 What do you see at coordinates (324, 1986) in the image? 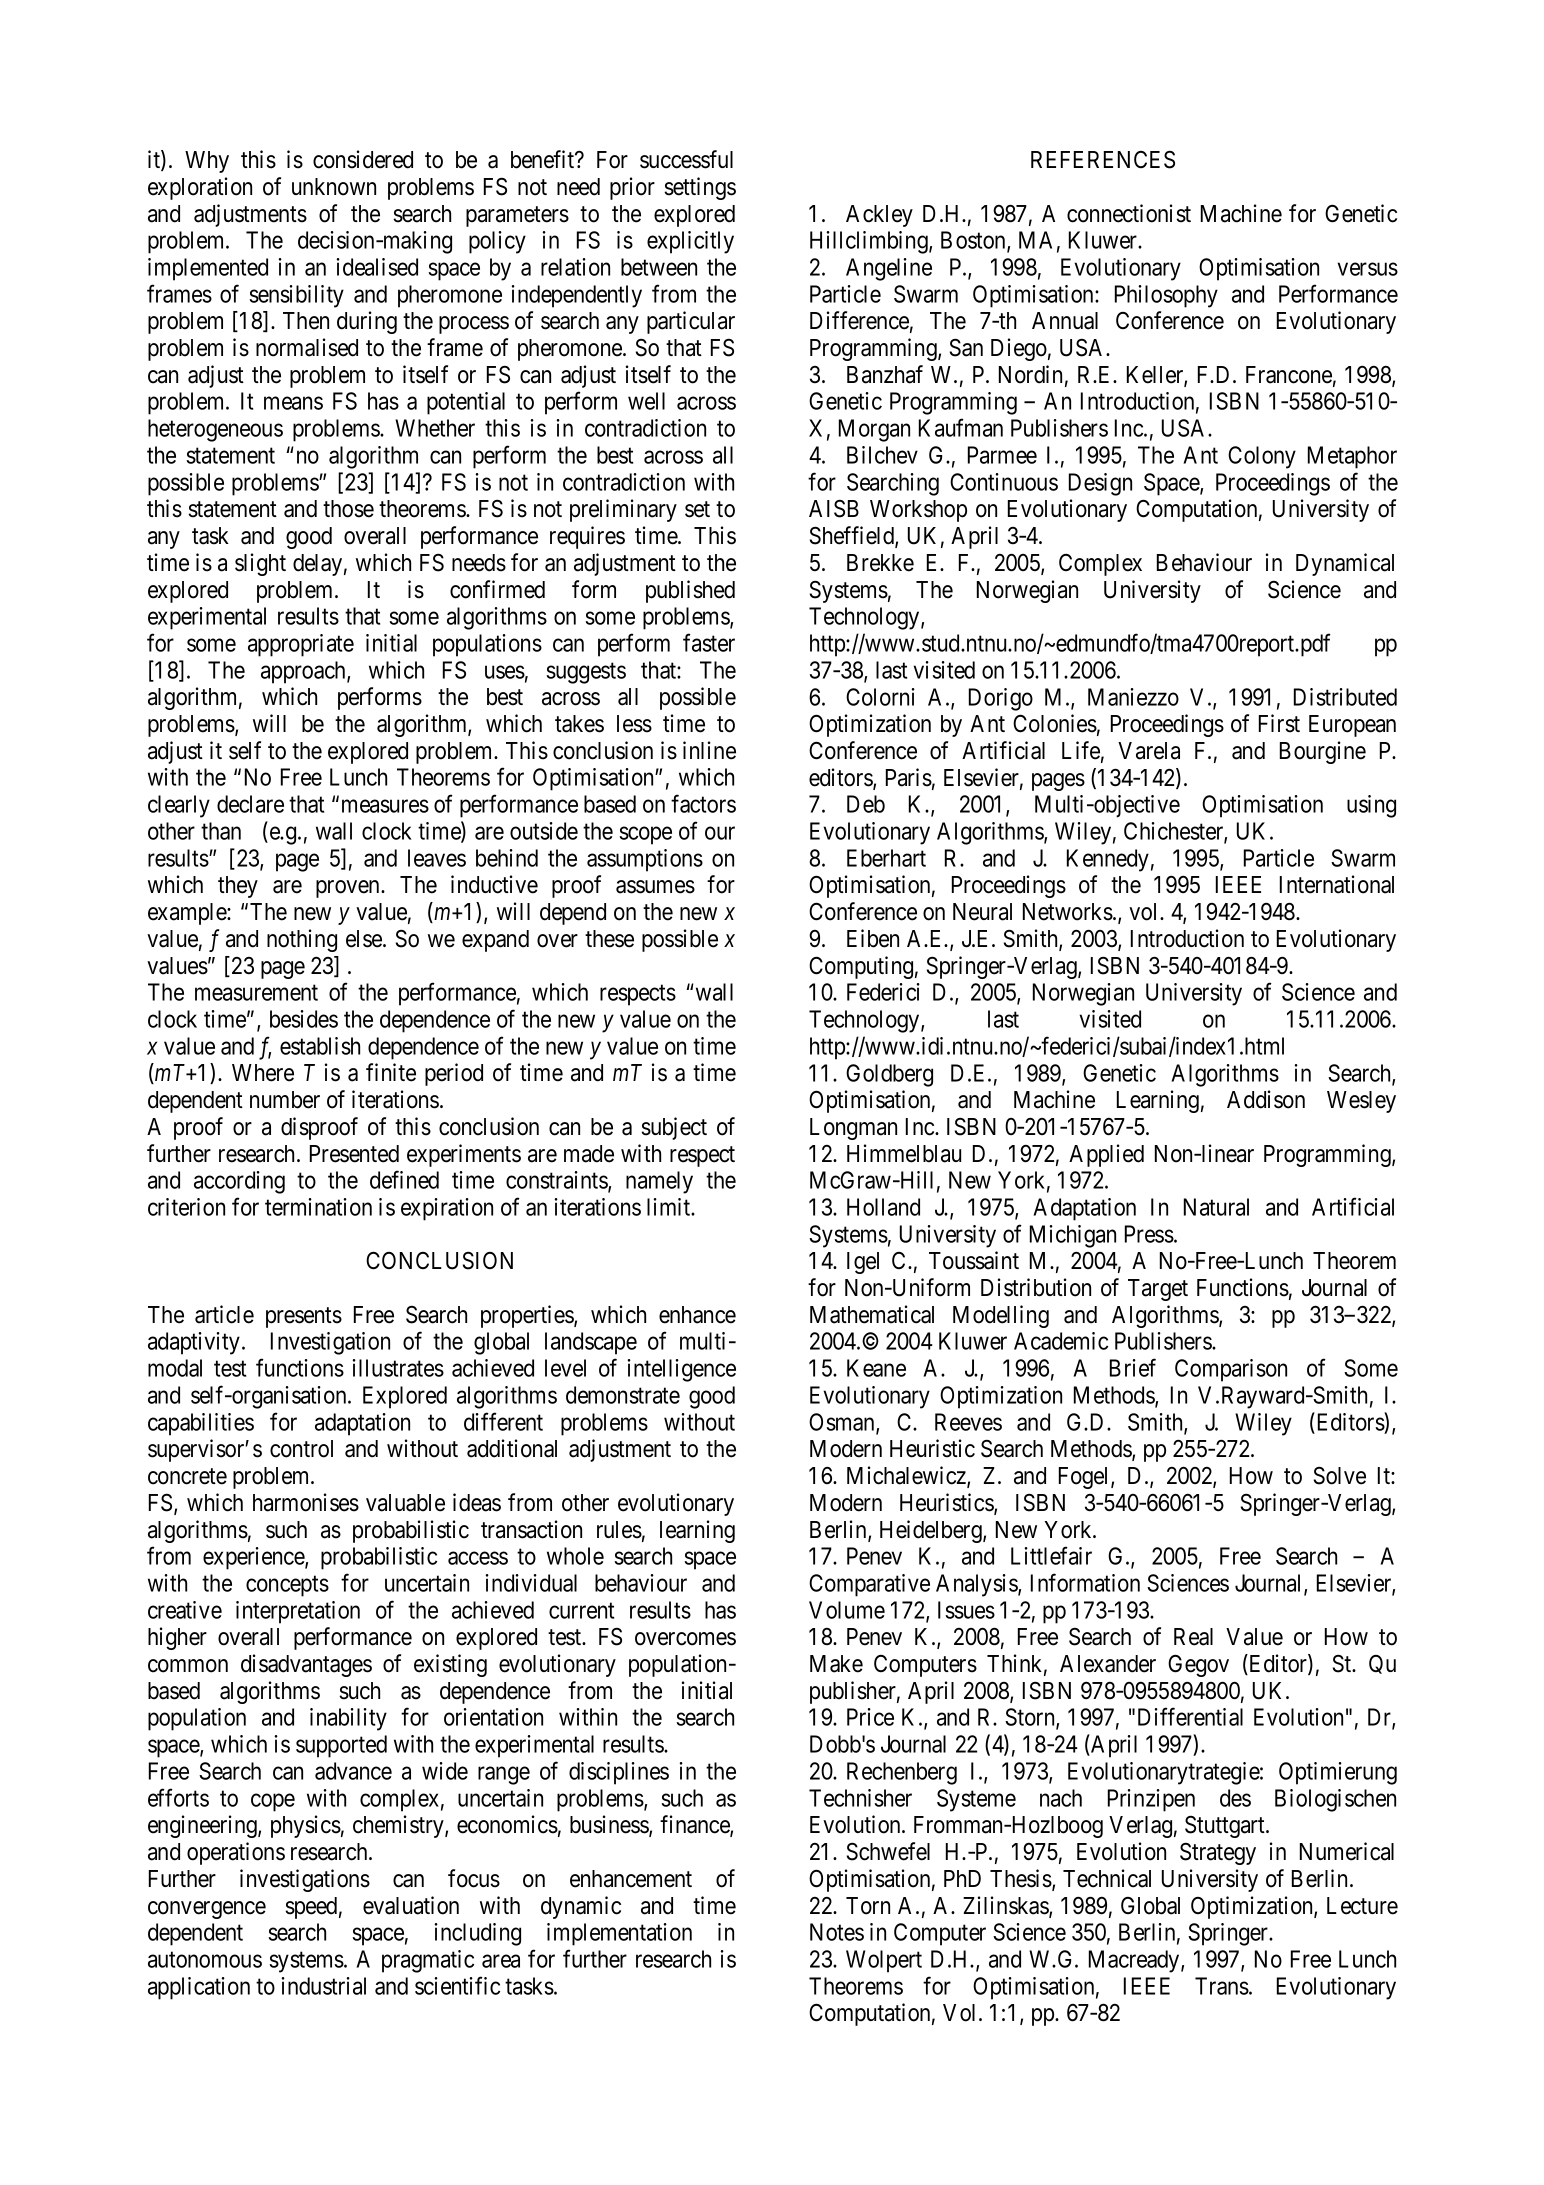
I see `industrial` at bounding box center [324, 1986].
